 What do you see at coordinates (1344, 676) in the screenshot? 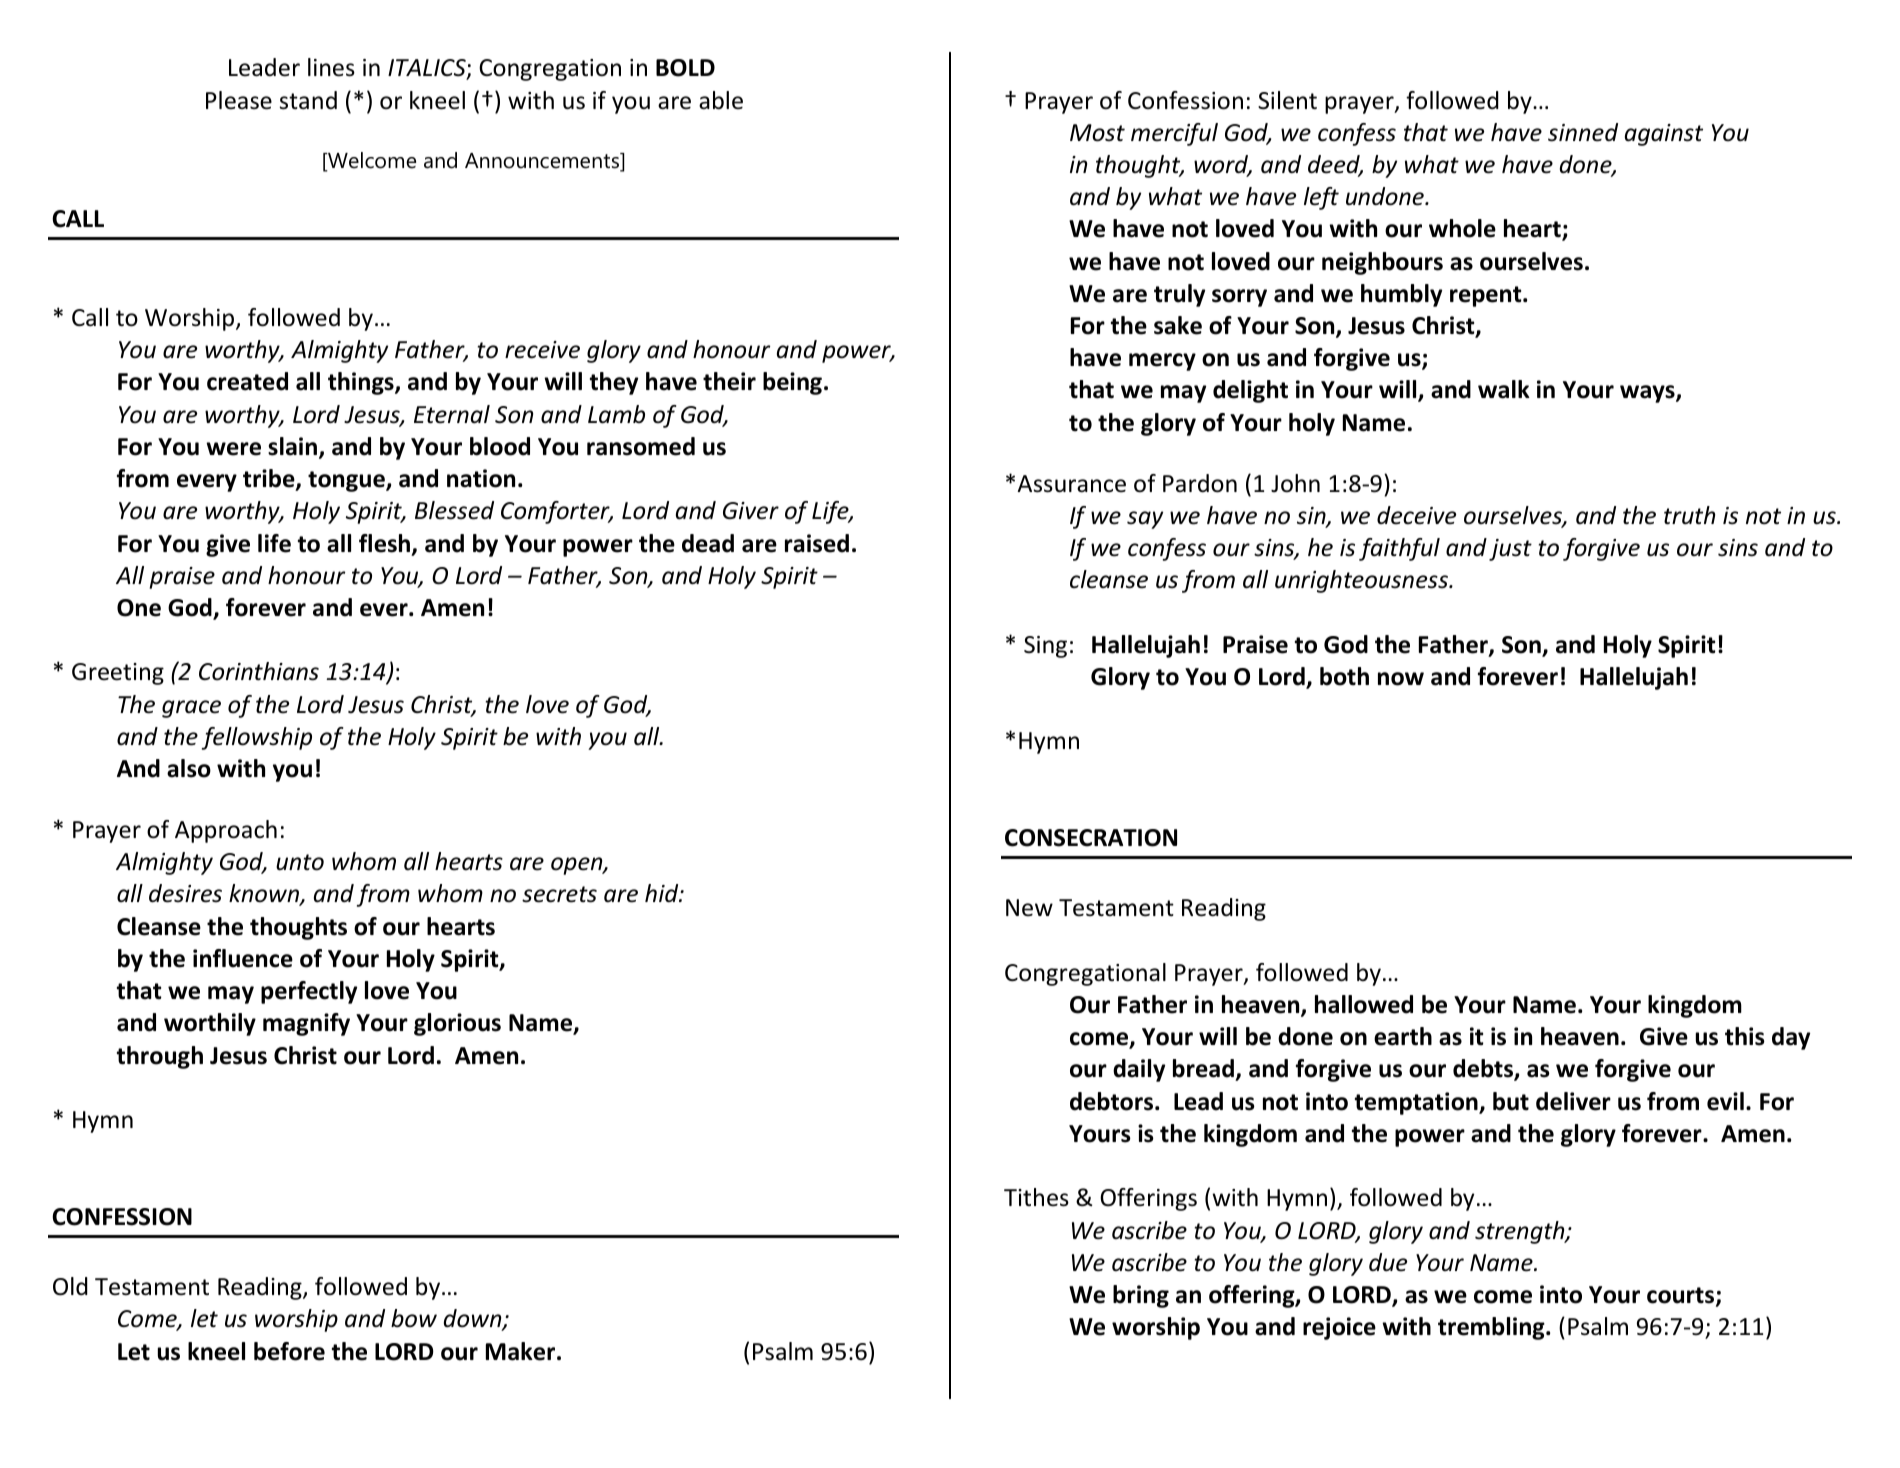
I see `both` at bounding box center [1344, 676].
